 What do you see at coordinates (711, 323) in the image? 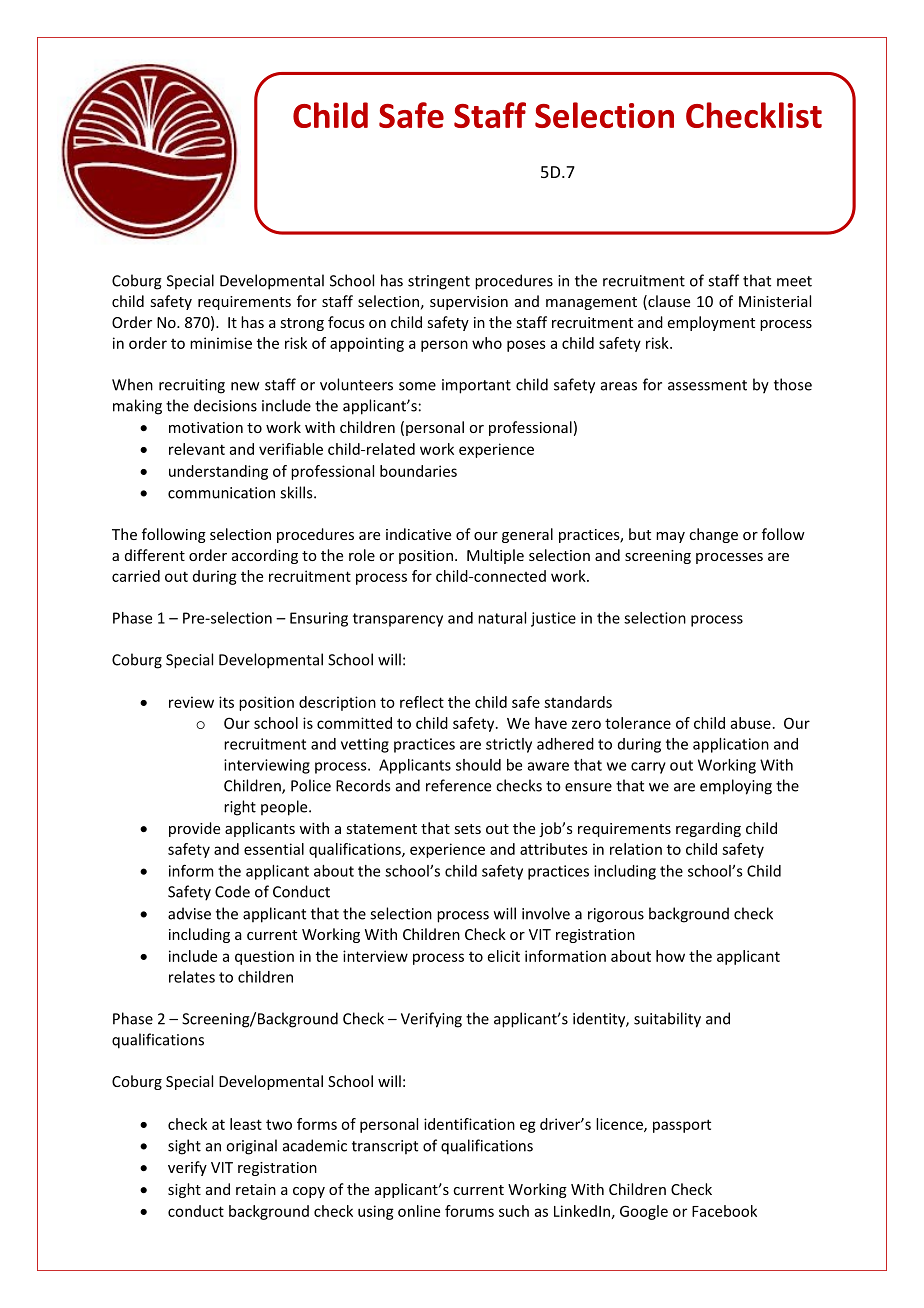
I see `employment` at bounding box center [711, 323].
